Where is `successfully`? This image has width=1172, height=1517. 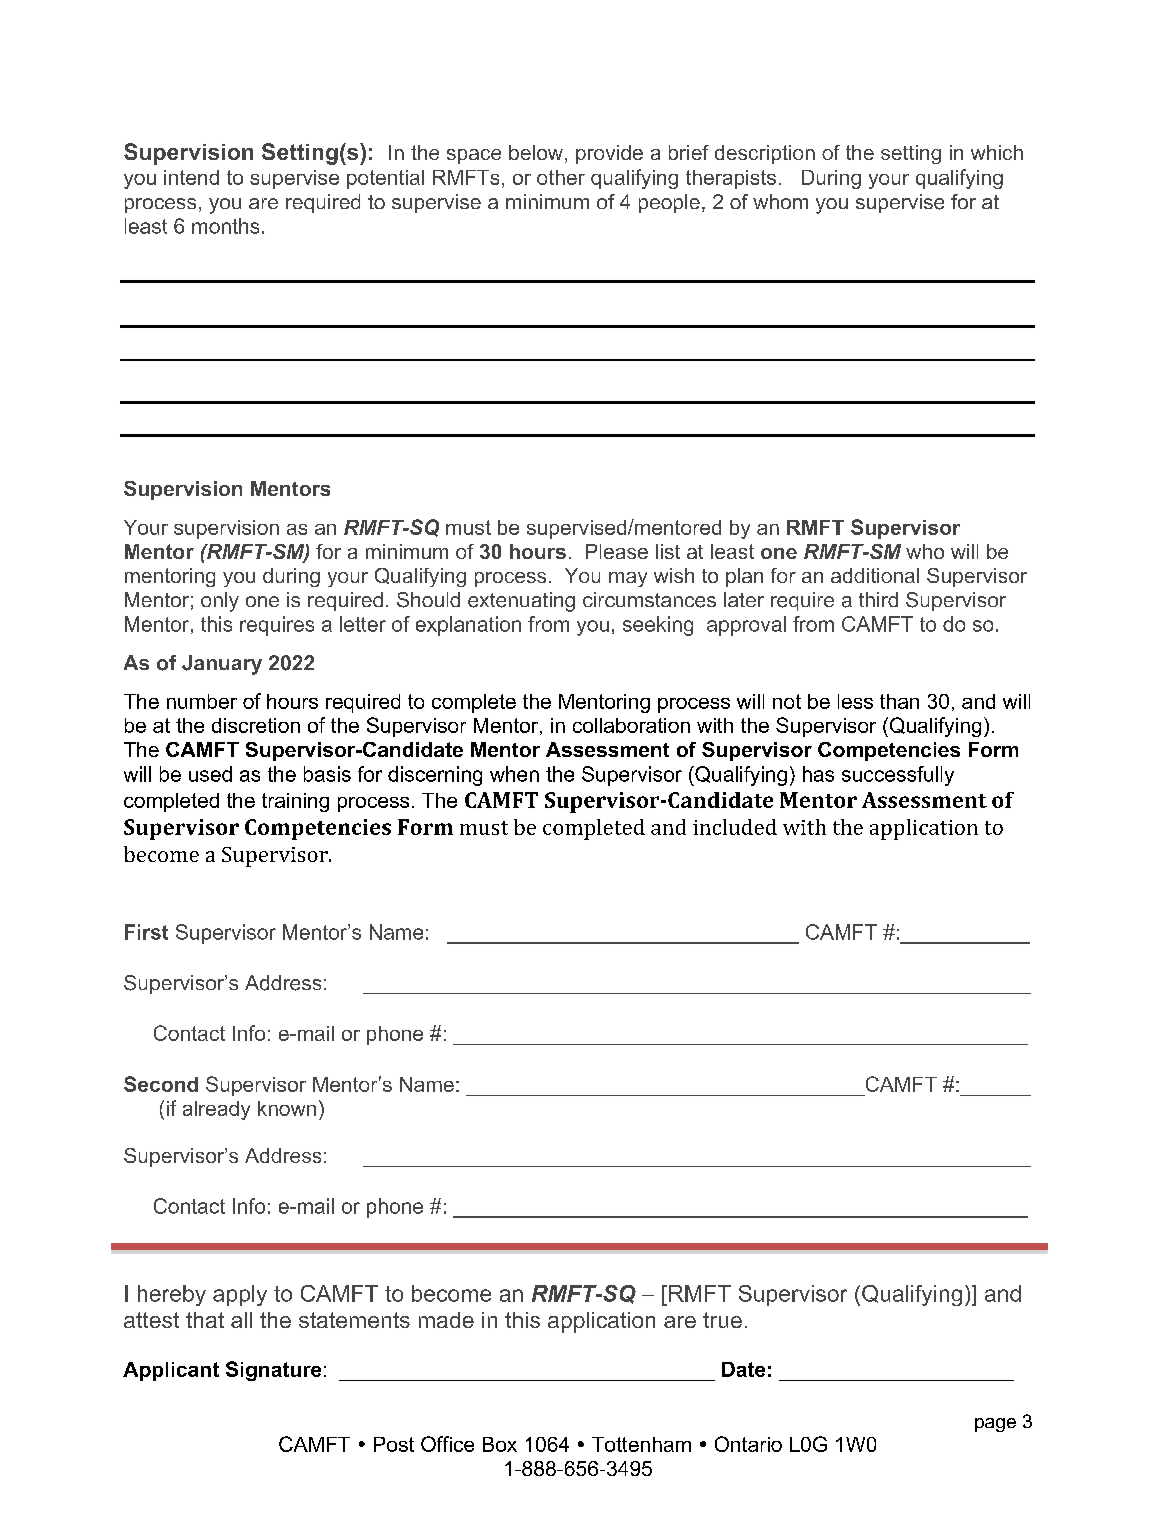
successfully is located at coordinates (898, 776).
